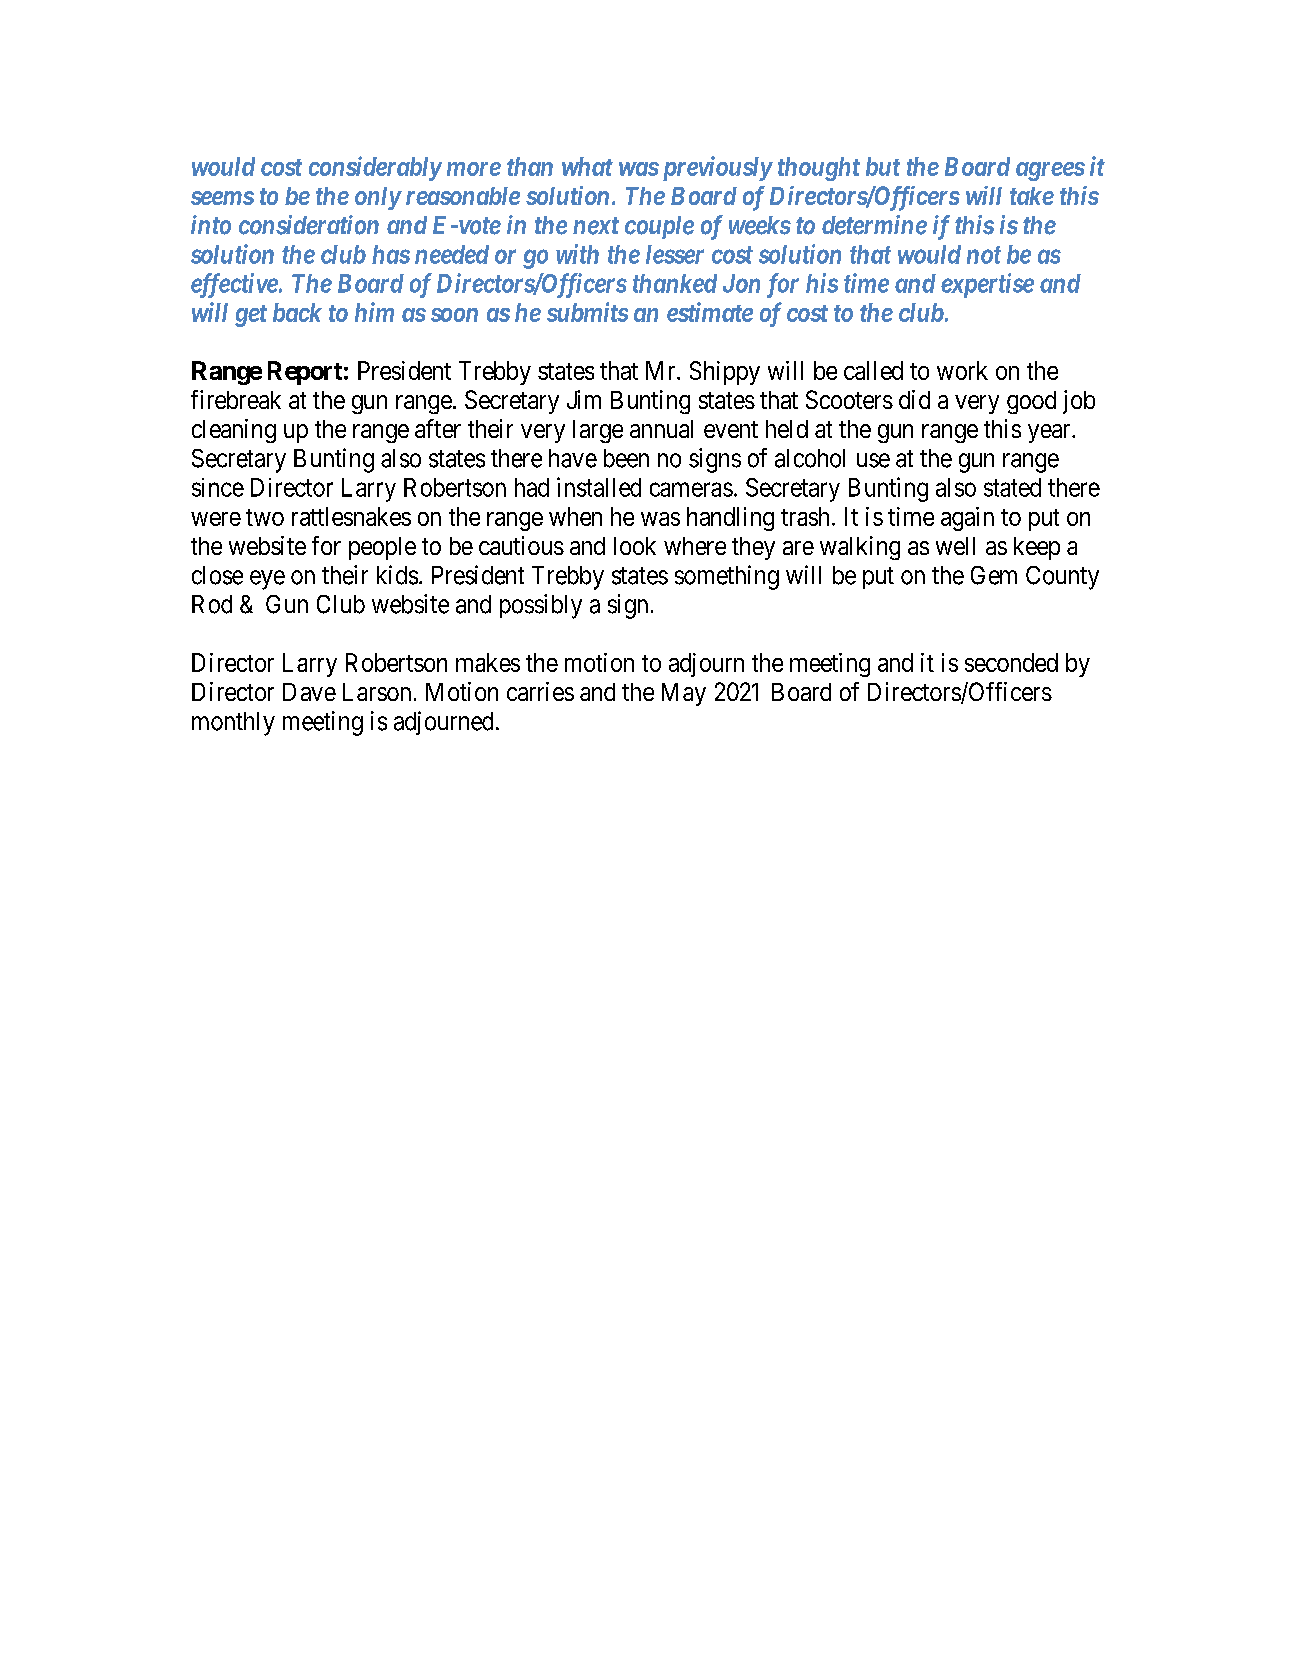 Image resolution: width=1295 pixels, height=1676 pixels. I want to click on been, so click(626, 458).
